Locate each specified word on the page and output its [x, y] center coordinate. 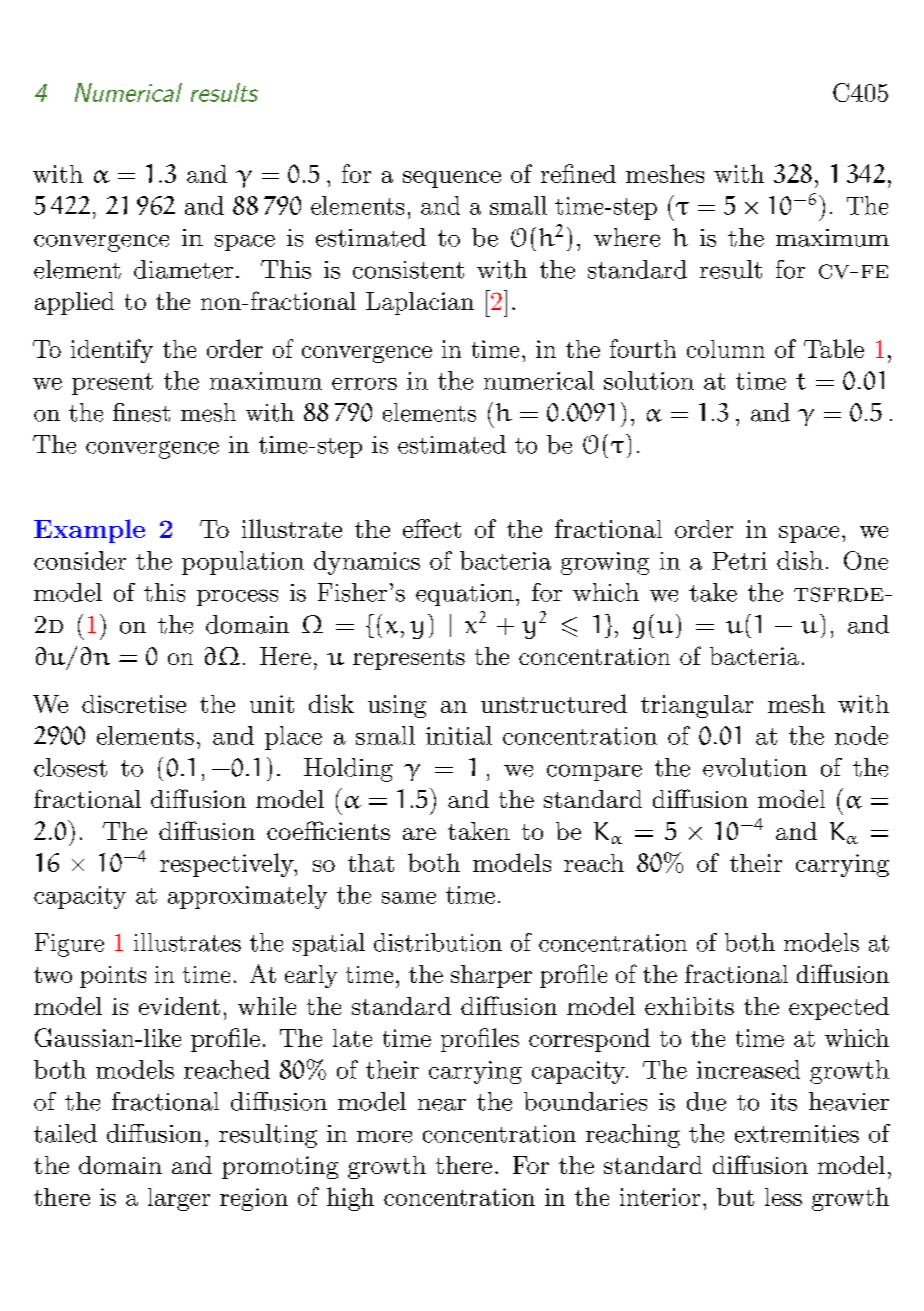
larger [179, 1199]
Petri [739, 561]
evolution [755, 767]
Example [89, 531]
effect [432, 528]
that [371, 863]
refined [578, 173]
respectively [228, 865]
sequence [452, 179]
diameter [183, 269]
